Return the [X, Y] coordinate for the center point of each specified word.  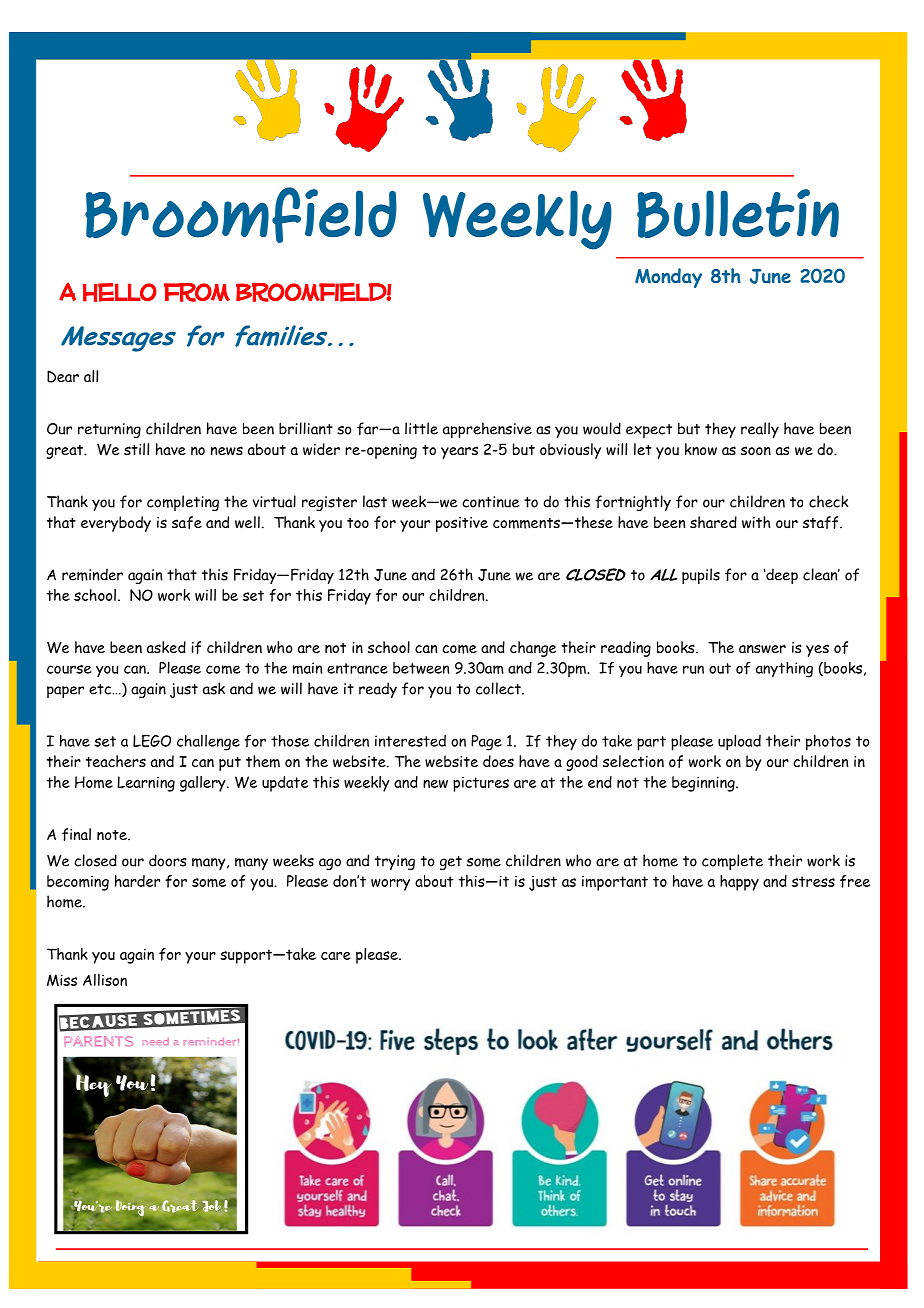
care [336, 956]
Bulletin [738, 213]
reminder [92, 574]
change [533, 649]
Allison [105, 980]
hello [120, 292]
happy [739, 883]
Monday [668, 278]
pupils [701, 576]
